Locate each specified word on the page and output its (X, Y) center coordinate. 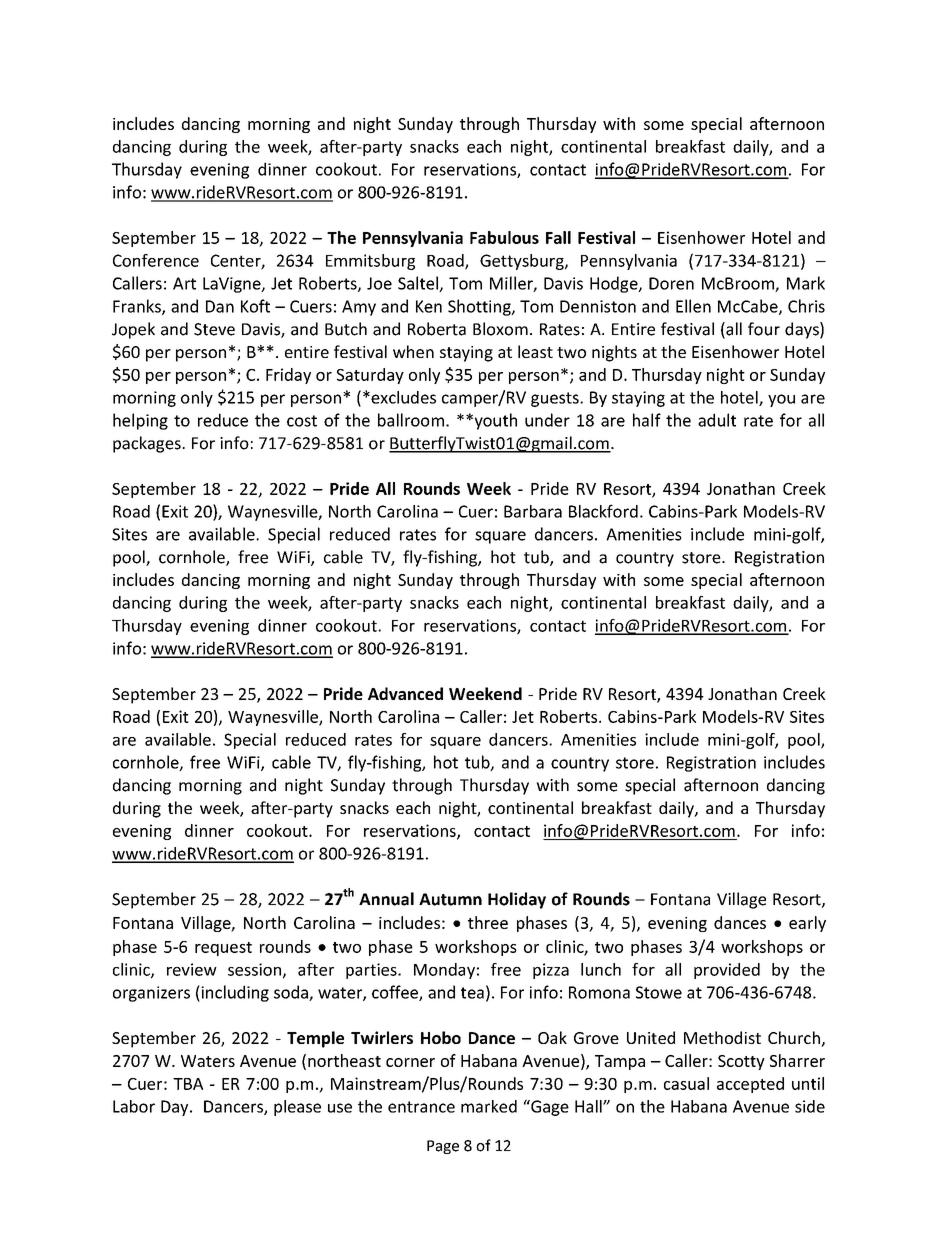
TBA (188, 1084)
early (807, 924)
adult (717, 420)
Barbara (533, 511)
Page (443, 1147)
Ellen (693, 306)
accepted (750, 1085)
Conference (156, 260)
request (223, 949)
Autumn (450, 899)
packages (148, 444)
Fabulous (504, 237)
